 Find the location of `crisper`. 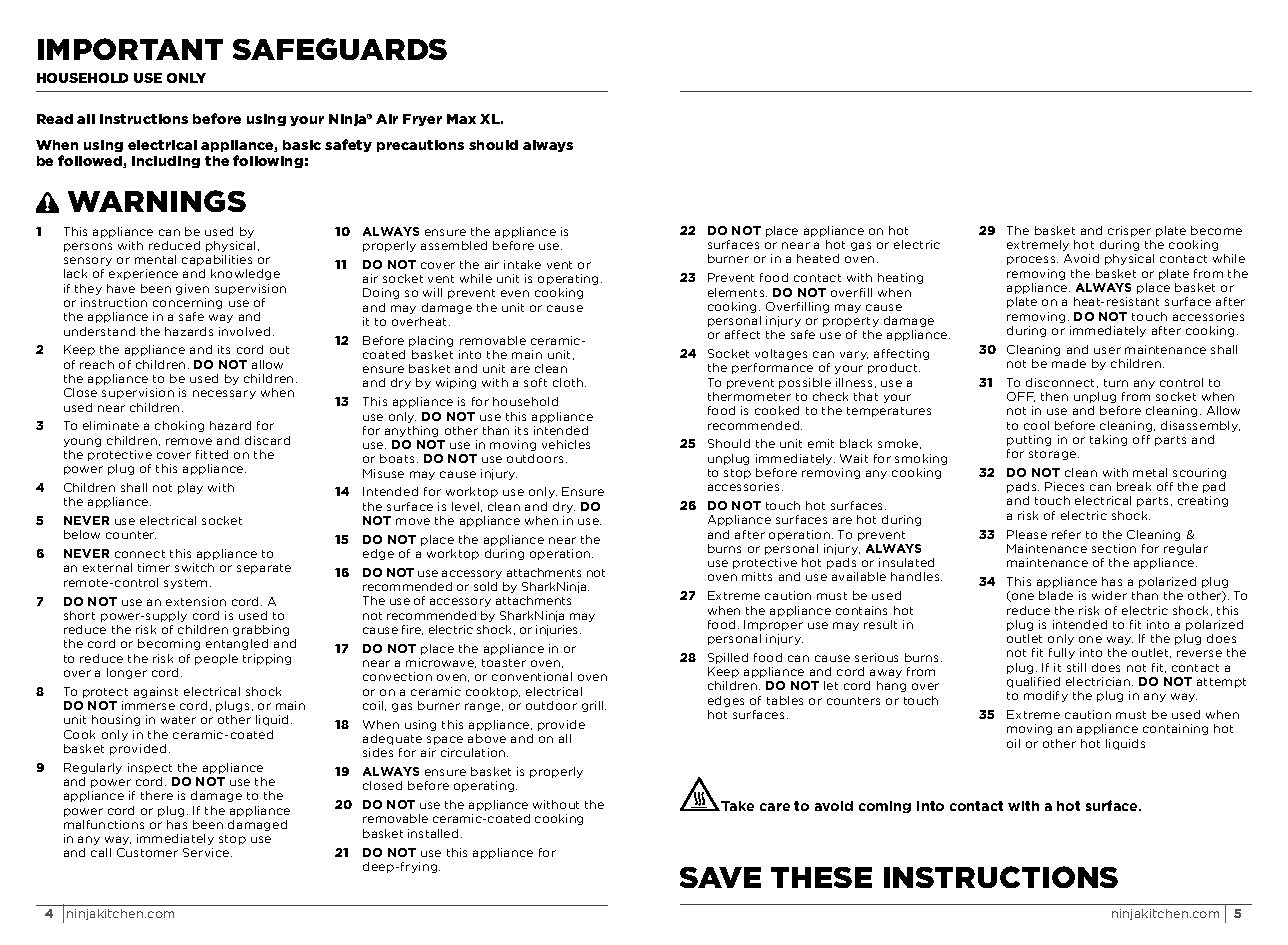

crisper is located at coordinates (1129, 231).
